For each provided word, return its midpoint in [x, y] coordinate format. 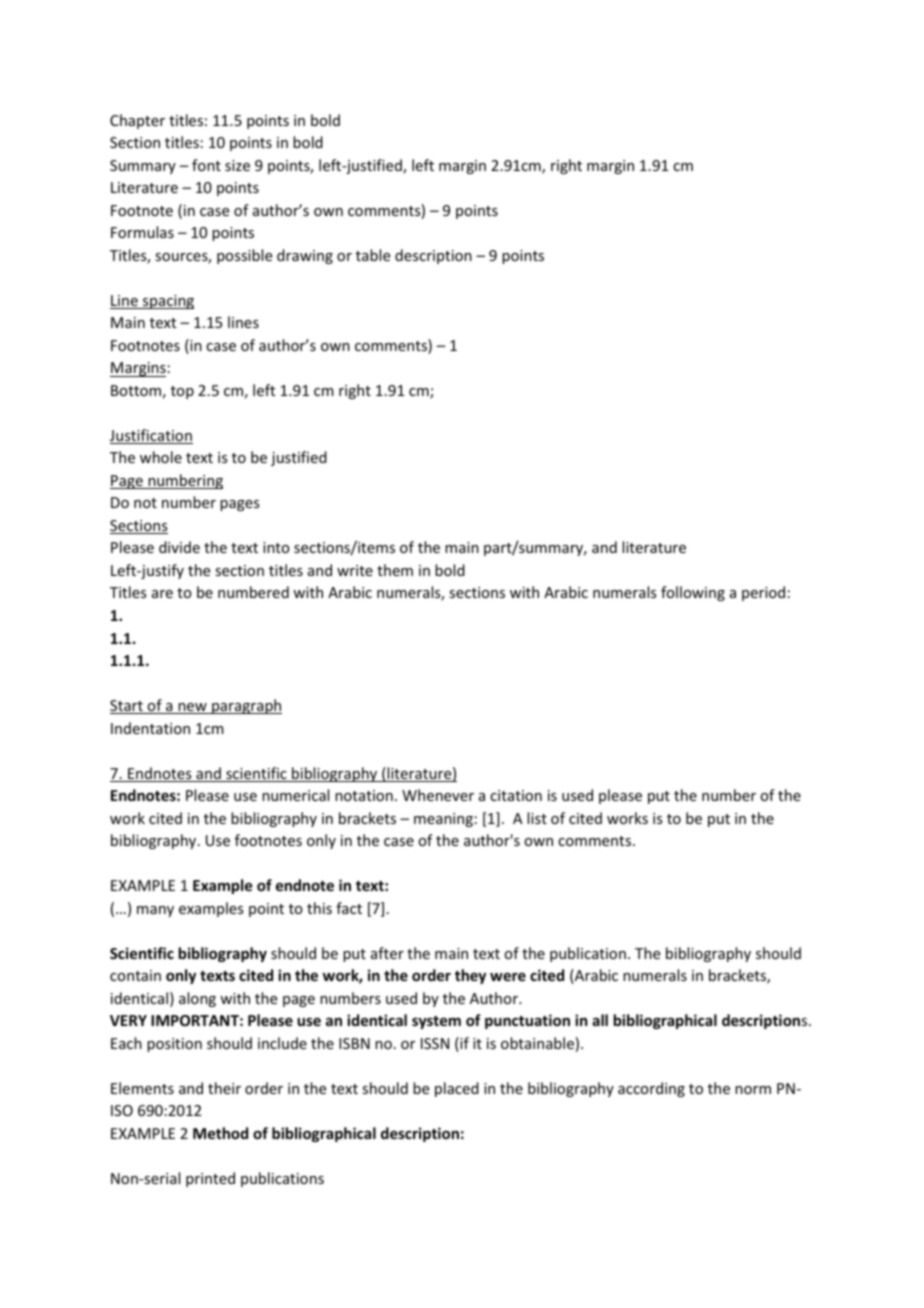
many [155, 911]
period [763, 593]
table [373, 255]
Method [220, 1133]
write [355, 570]
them [395, 570]
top [182, 392]
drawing [305, 256]
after [387, 953]
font [206, 165]
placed [457, 1089]
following [693, 593]
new [192, 708]
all [600, 1020]
